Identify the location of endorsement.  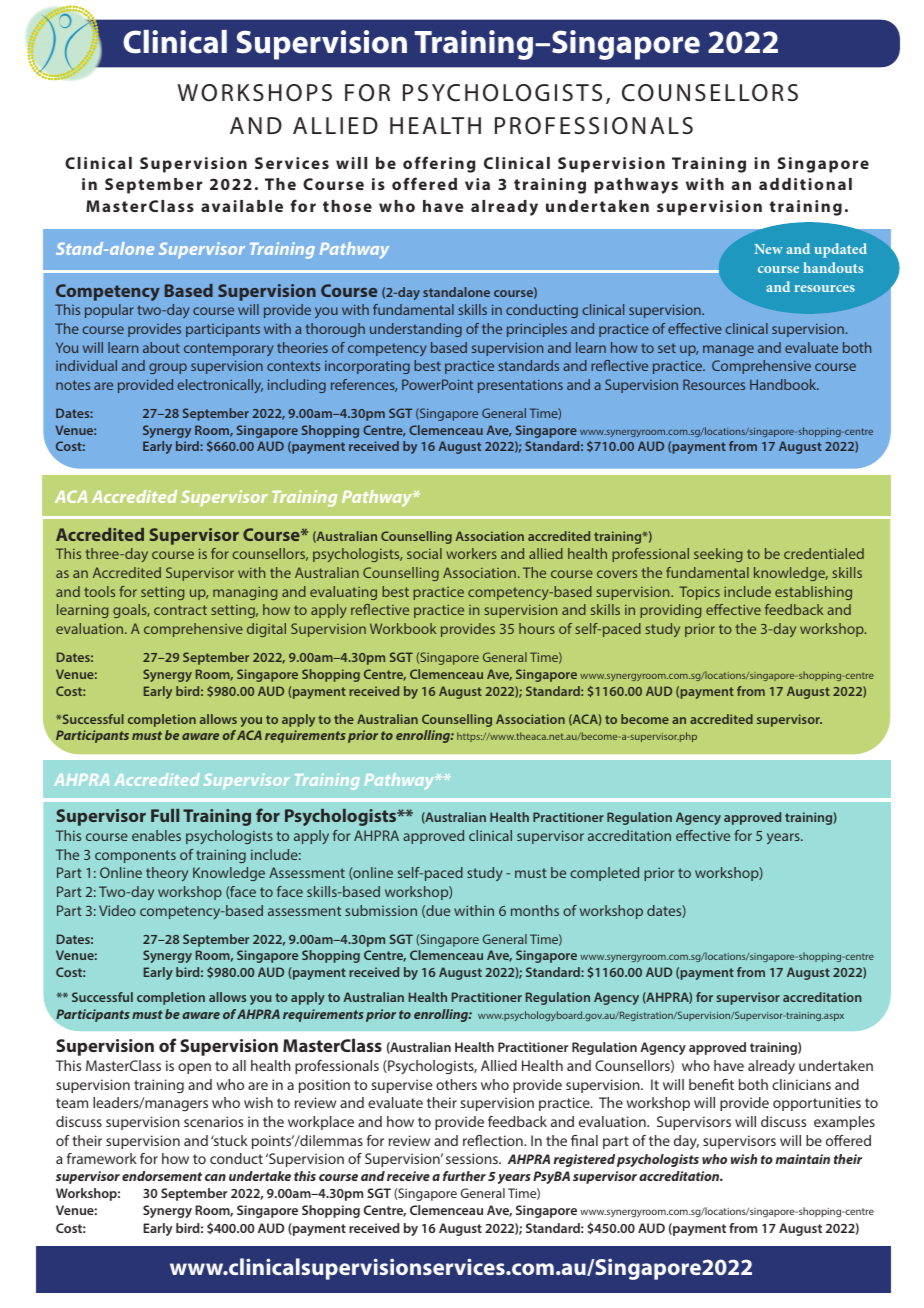
(162, 1176).
